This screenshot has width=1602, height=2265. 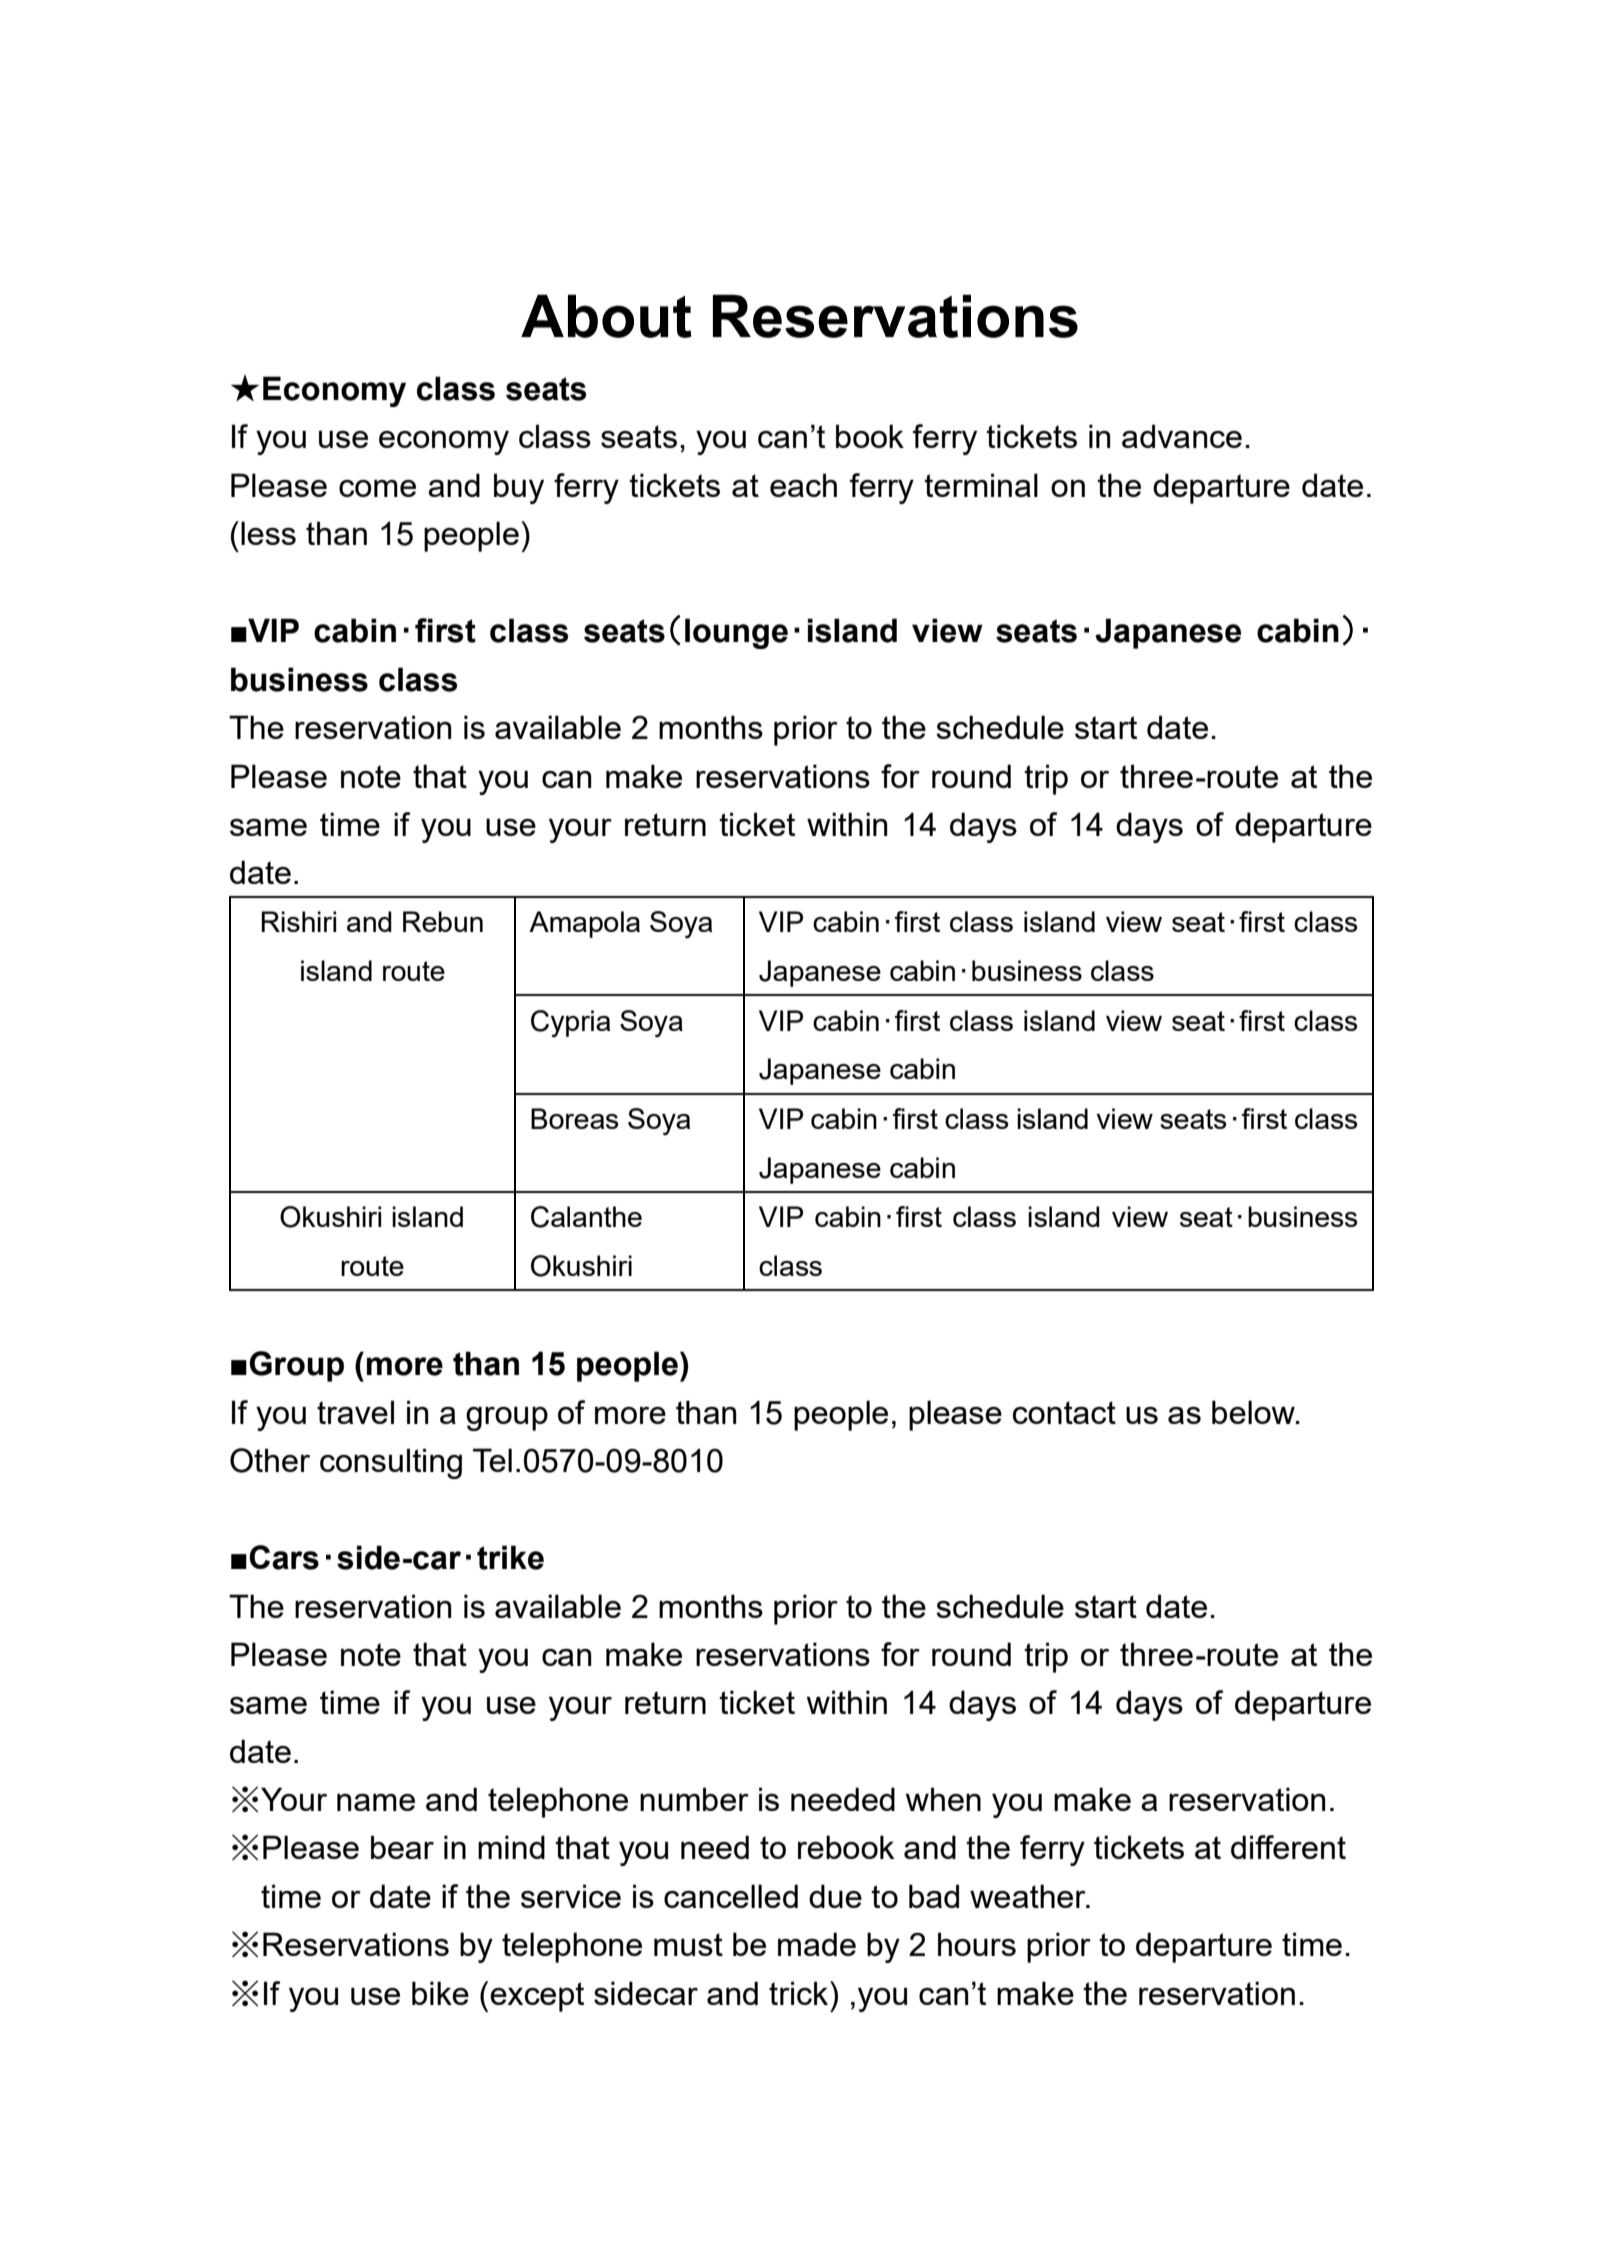 What do you see at coordinates (817, 1944) in the screenshot?
I see `made` at bounding box center [817, 1944].
